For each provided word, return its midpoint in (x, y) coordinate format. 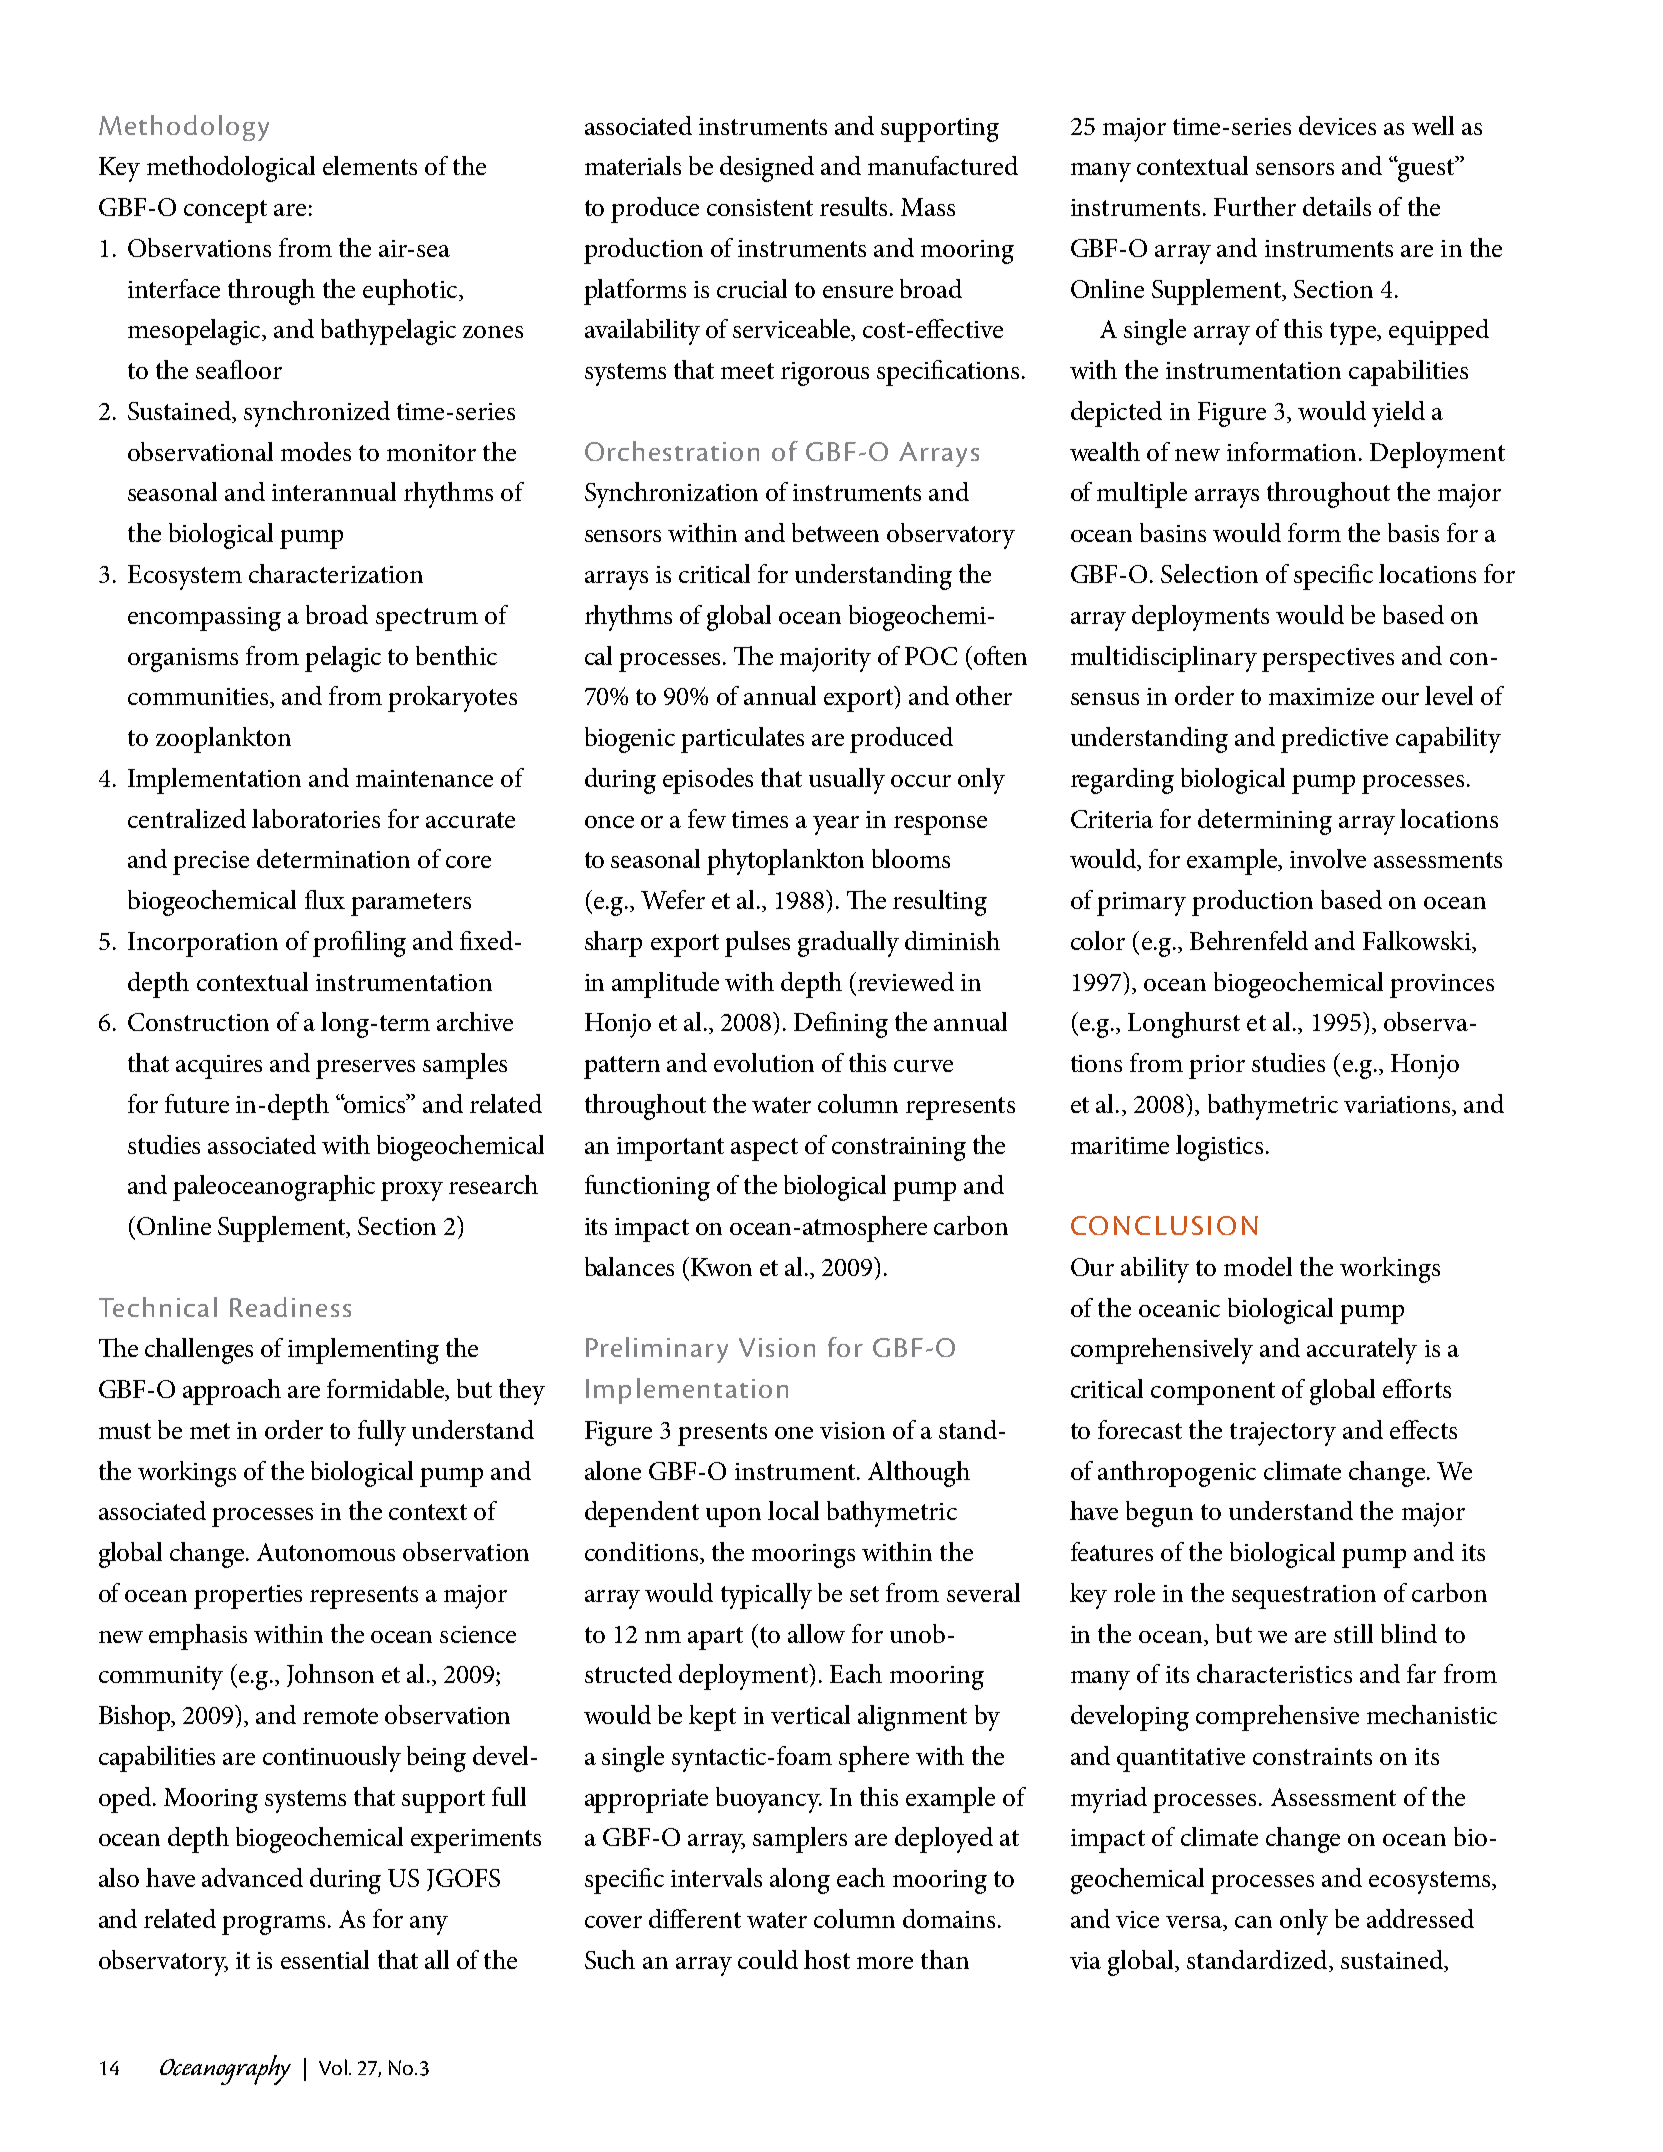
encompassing (204, 619)
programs (273, 1925)
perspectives (1328, 660)
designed (767, 169)
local (793, 1510)
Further (1255, 206)
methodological (231, 169)
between (835, 532)
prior (1217, 1067)
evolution (764, 1062)
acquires (219, 1067)
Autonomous (326, 1552)
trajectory (1283, 1434)
